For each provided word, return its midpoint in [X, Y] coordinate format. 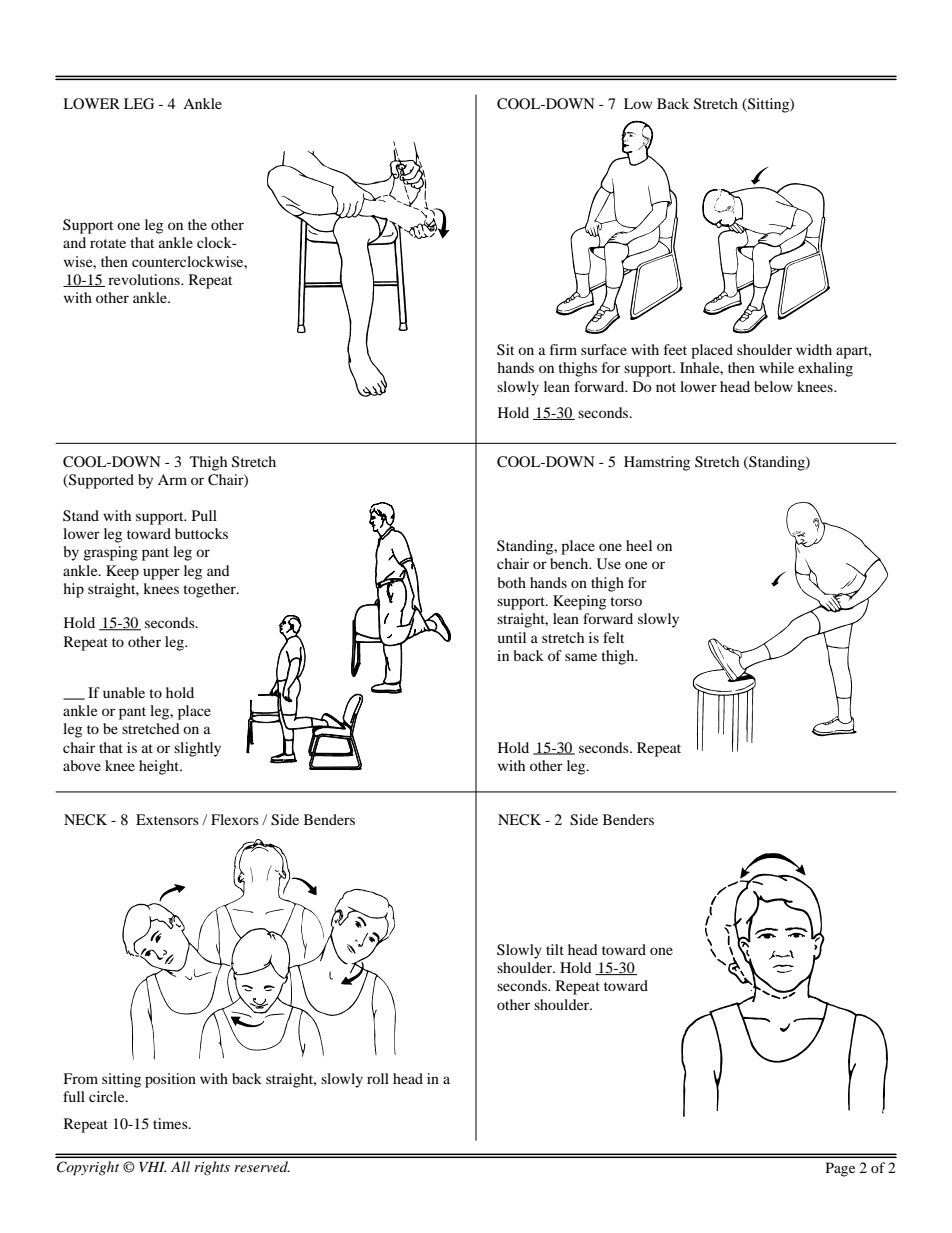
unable [124, 692]
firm [563, 349]
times [171, 1123]
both [512, 582]
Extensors [167, 819]
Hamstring [657, 463]
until [512, 637]
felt [613, 637]
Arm [172, 479]
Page [840, 1169]
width [814, 349]
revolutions [145, 279]
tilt [555, 949]
